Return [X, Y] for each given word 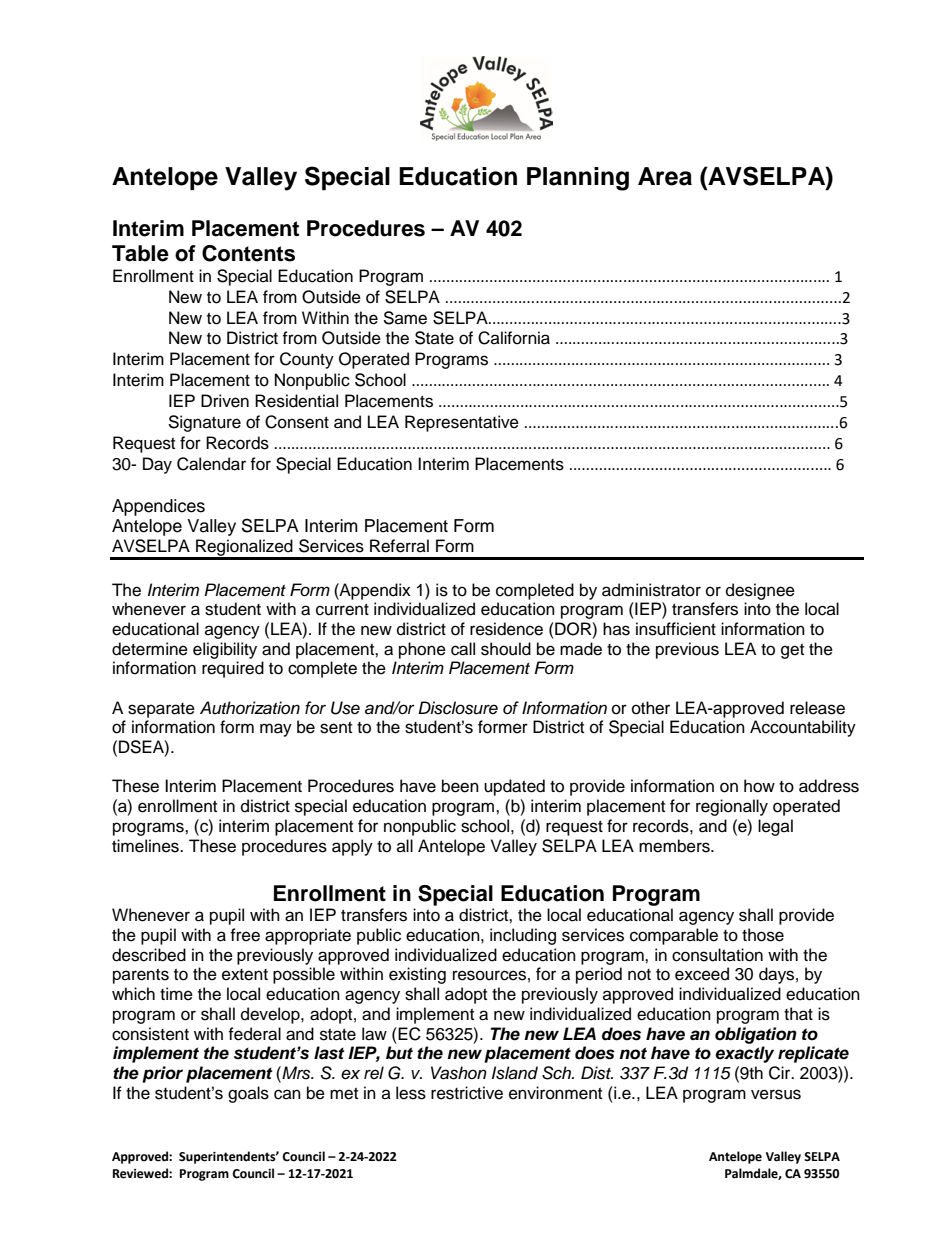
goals [248, 1094]
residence [506, 629]
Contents [248, 253]
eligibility [225, 650]
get [792, 651]
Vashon [459, 1073]
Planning [578, 179]
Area [665, 176]
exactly [744, 1054]
